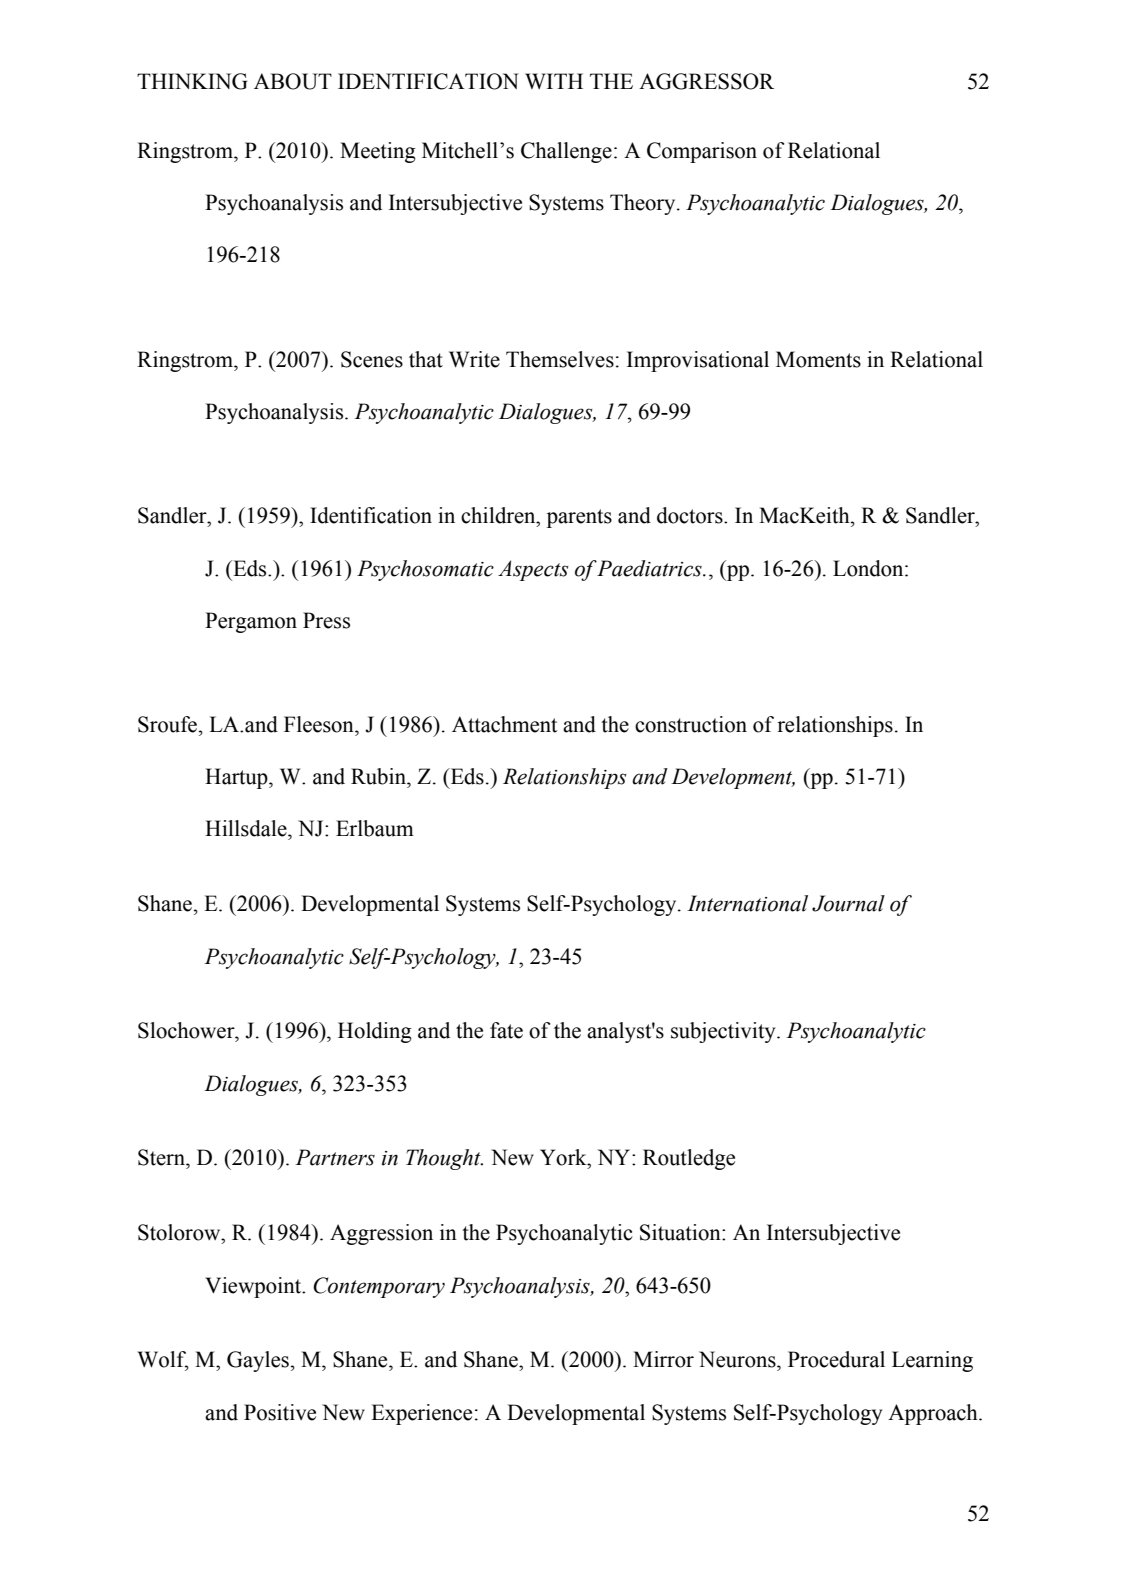 This screenshot has height=1592, width=1125. What do you see at coordinates (293, 81) in the screenshot?
I see `ABOUT` at bounding box center [293, 81].
